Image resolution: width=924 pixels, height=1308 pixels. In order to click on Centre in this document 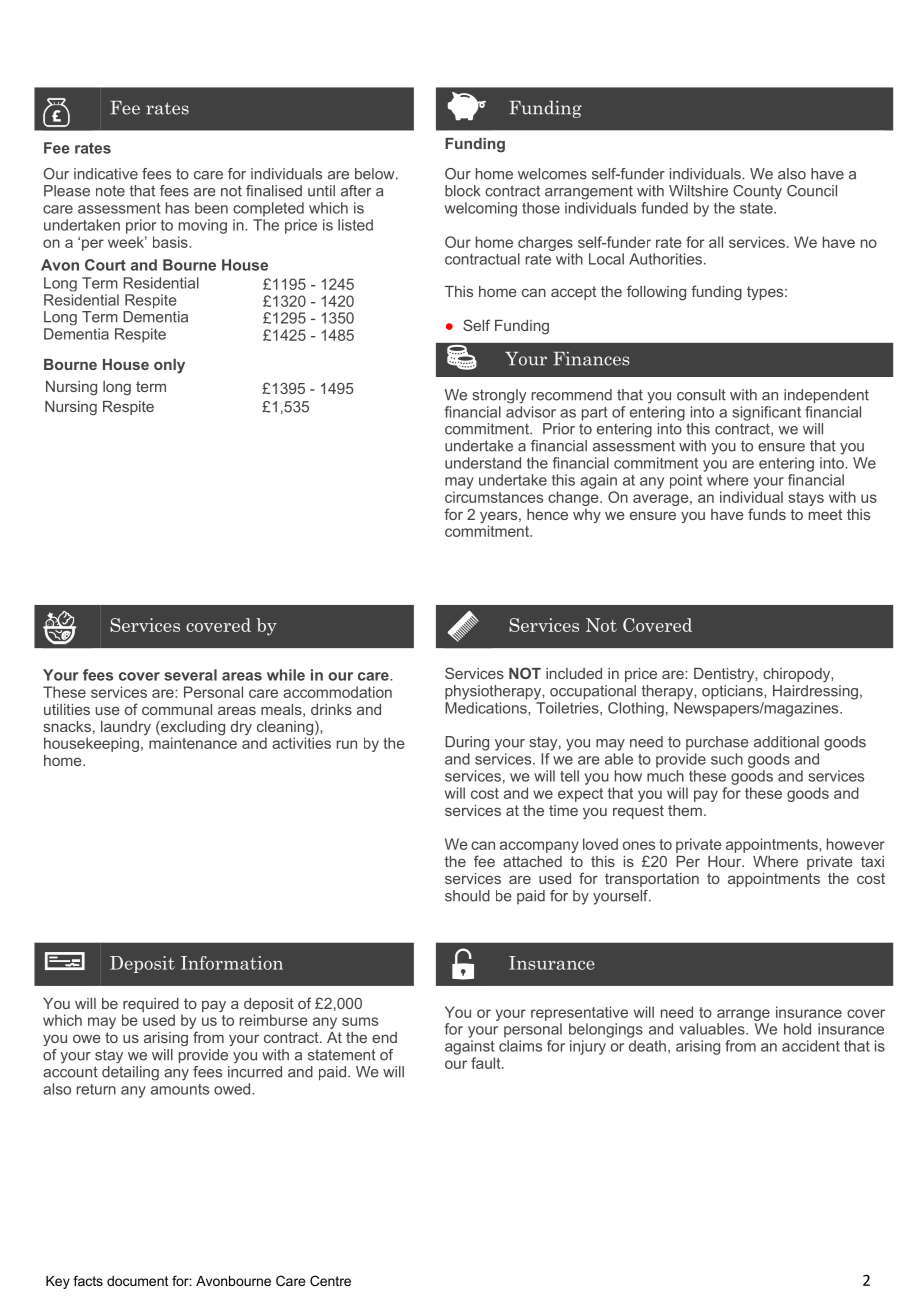, I will do `click(330, 1280)`.
